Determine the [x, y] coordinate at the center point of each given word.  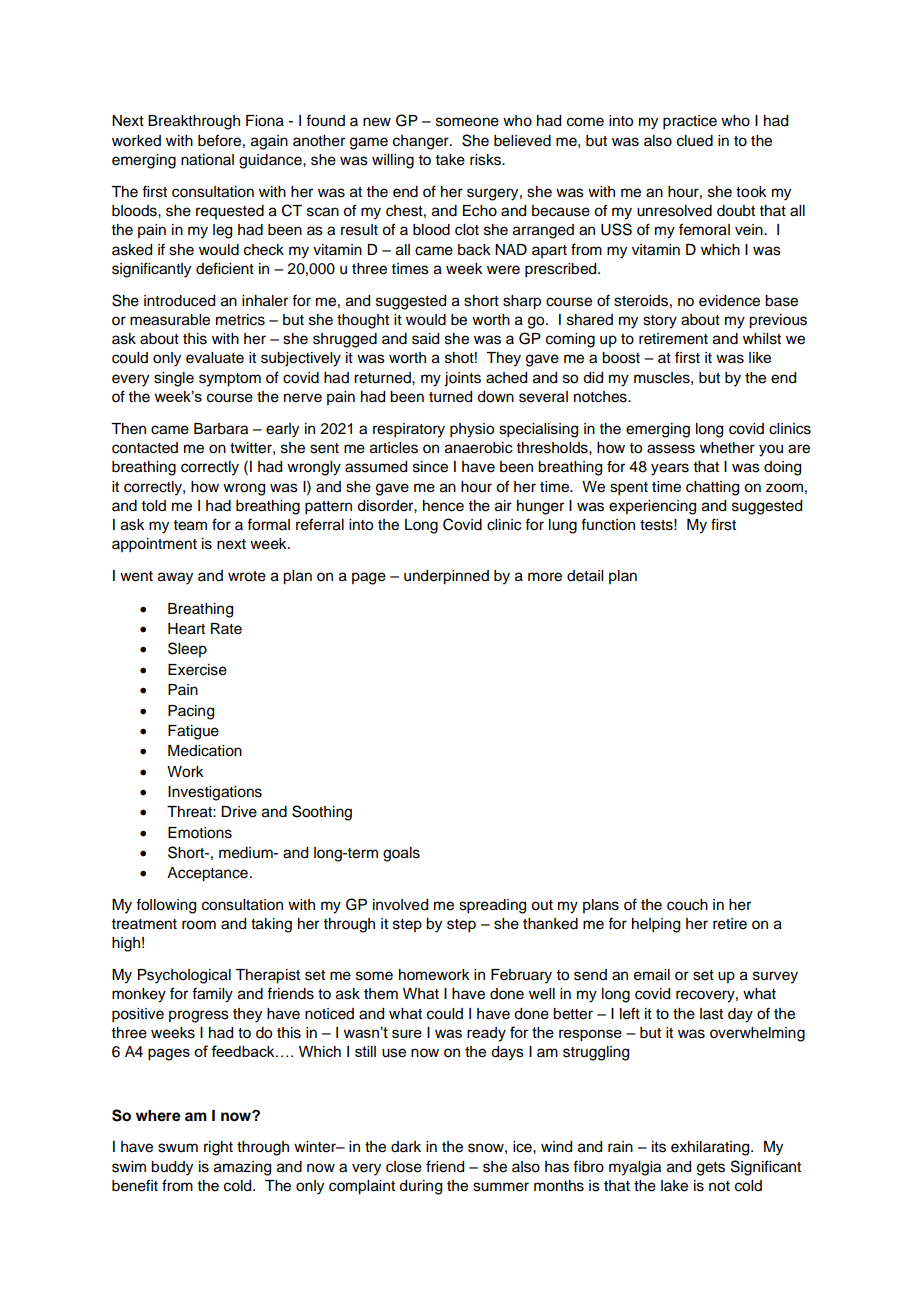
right [218, 1148]
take [450, 160]
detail [585, 576]
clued [695, 141]
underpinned [446, 577]
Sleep [187, 649]
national [207, 160]
